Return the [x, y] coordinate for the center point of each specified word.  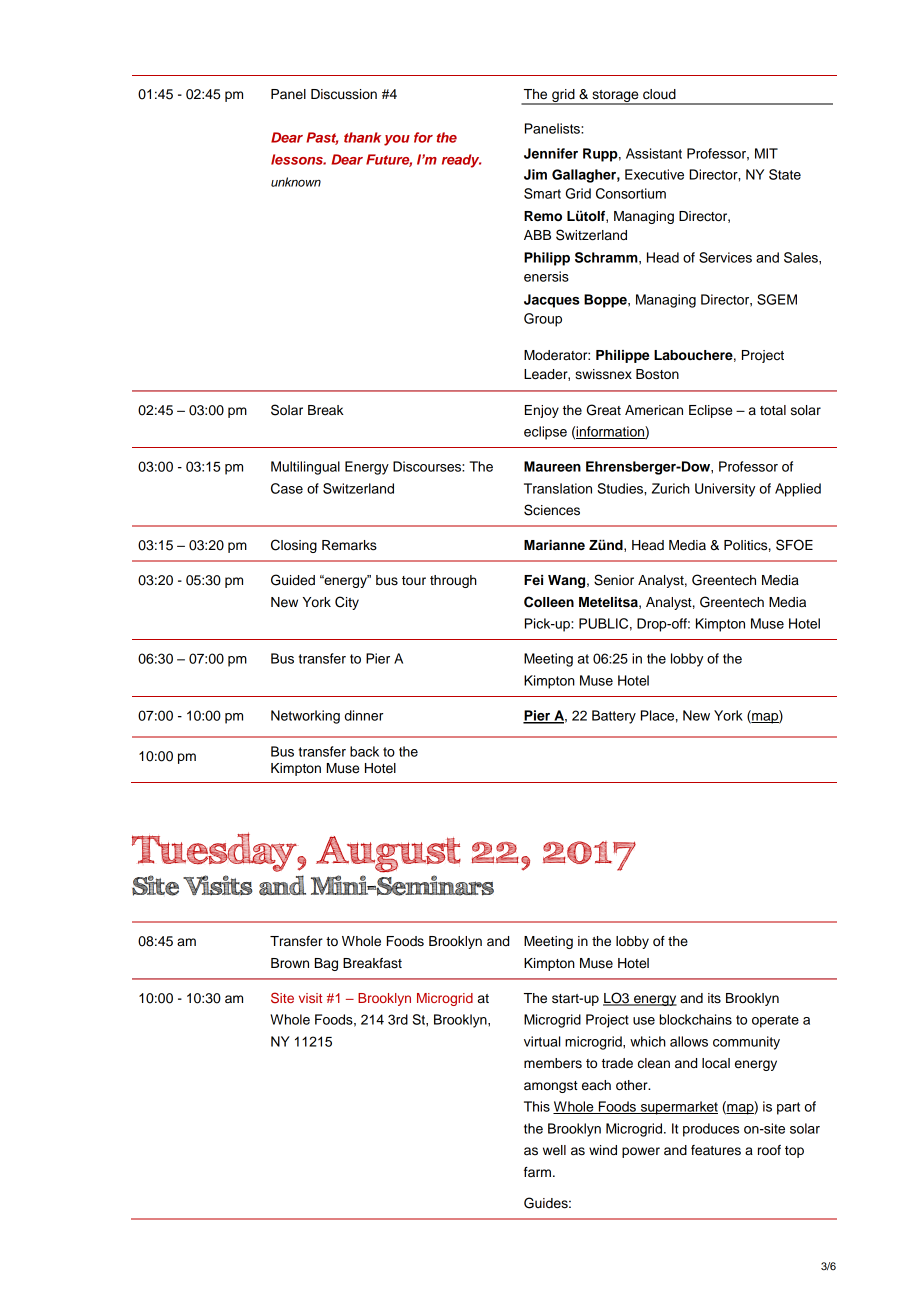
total [773, 410]
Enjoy [542, 411]
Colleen [549, 602]
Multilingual [305, 468]
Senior [614, 580]
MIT [766, 153]
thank [362, 137]
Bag [326, 964]
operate [775, 1021]
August [388, 854]
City [347, 603]
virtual [542, 1041]
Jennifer [551, 153]
